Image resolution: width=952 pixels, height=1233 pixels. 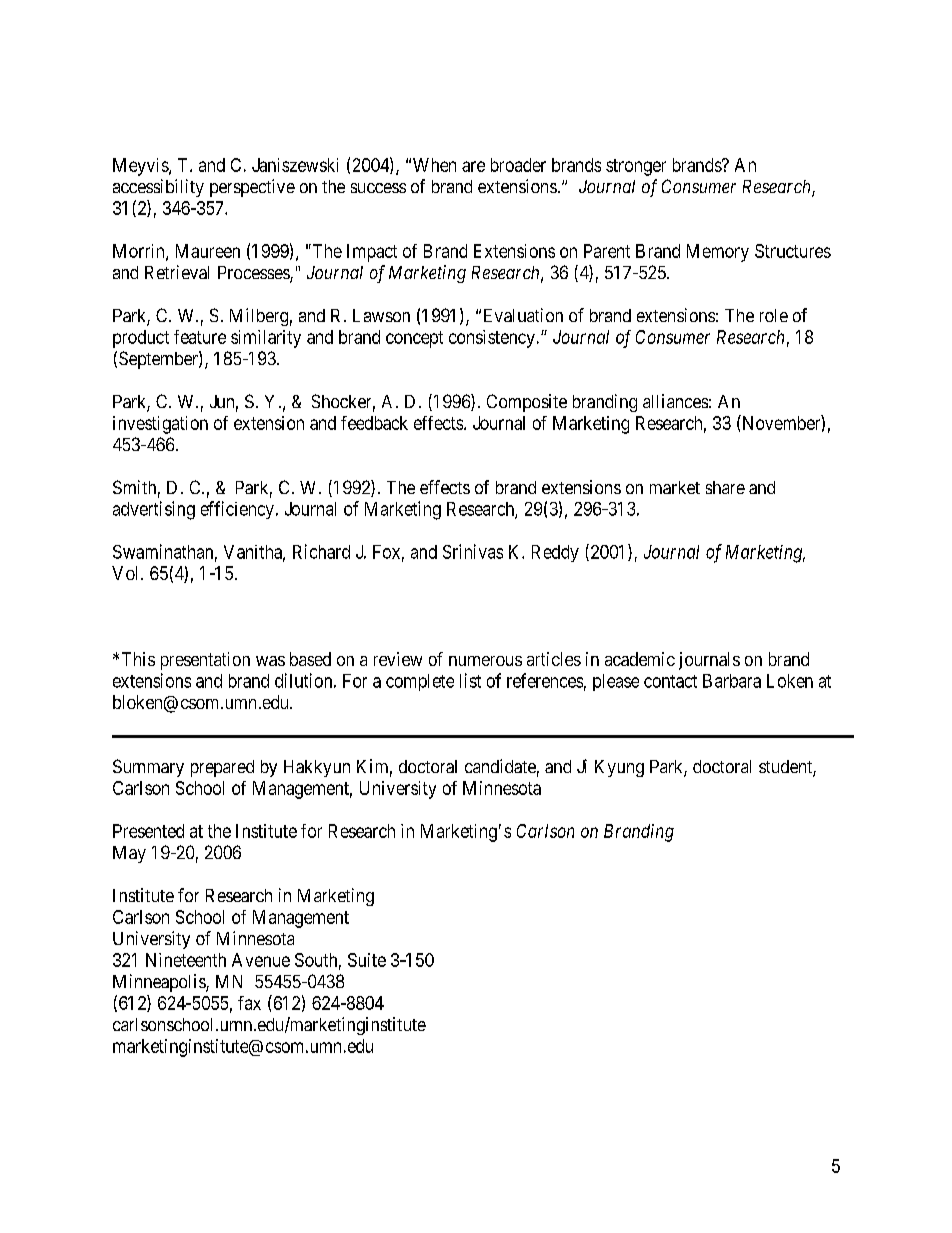 I want to click on Nineteenth, so click(x=186, y=960).
